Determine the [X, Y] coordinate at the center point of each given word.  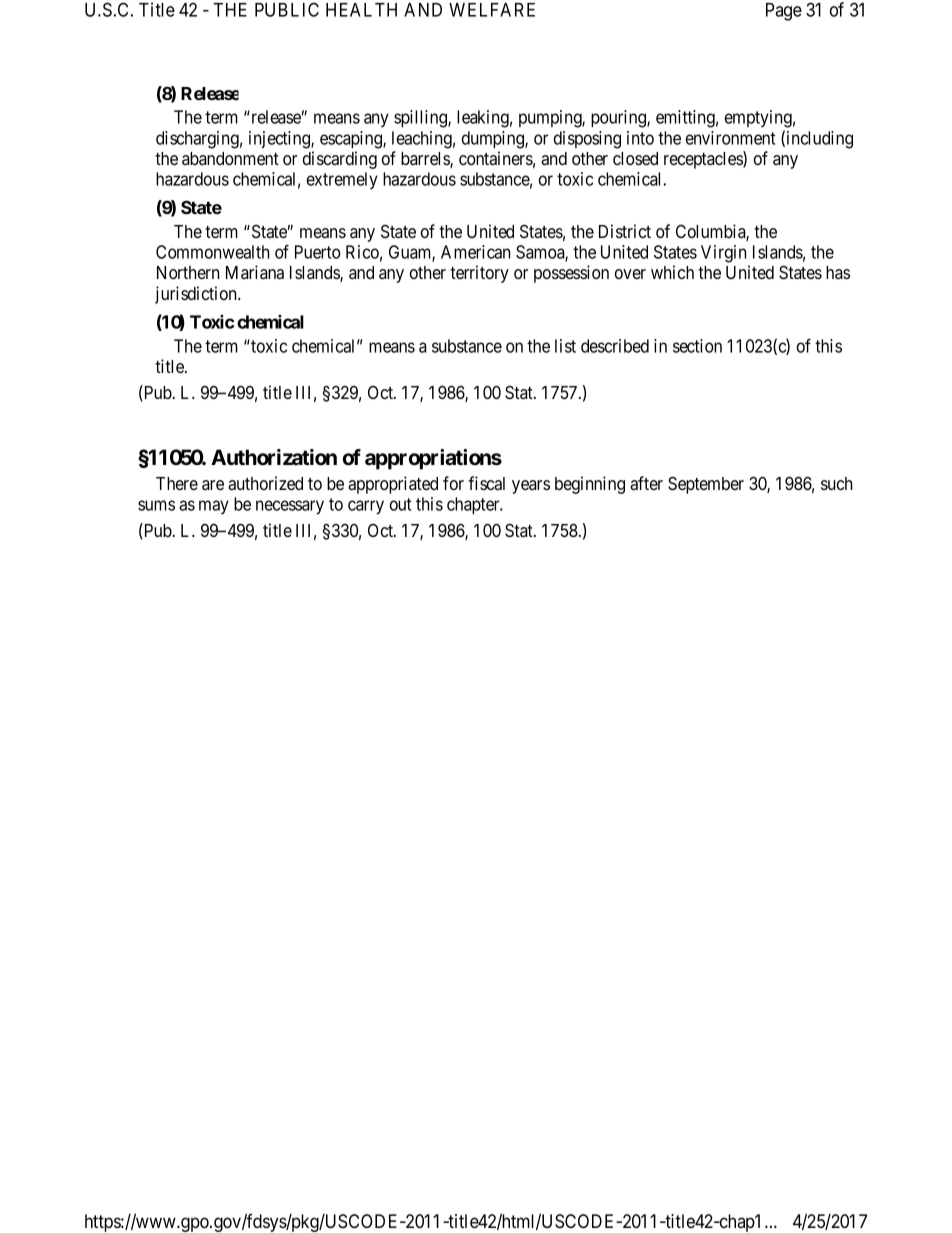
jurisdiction [197, 295]
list [565, 346]
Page [784, 12]
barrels [426, 160]
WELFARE [492, 10]
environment [730, 138]
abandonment [230, 158]
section [697, 346]
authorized [265, 483]
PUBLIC [287, 9]
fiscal [486, 483]
